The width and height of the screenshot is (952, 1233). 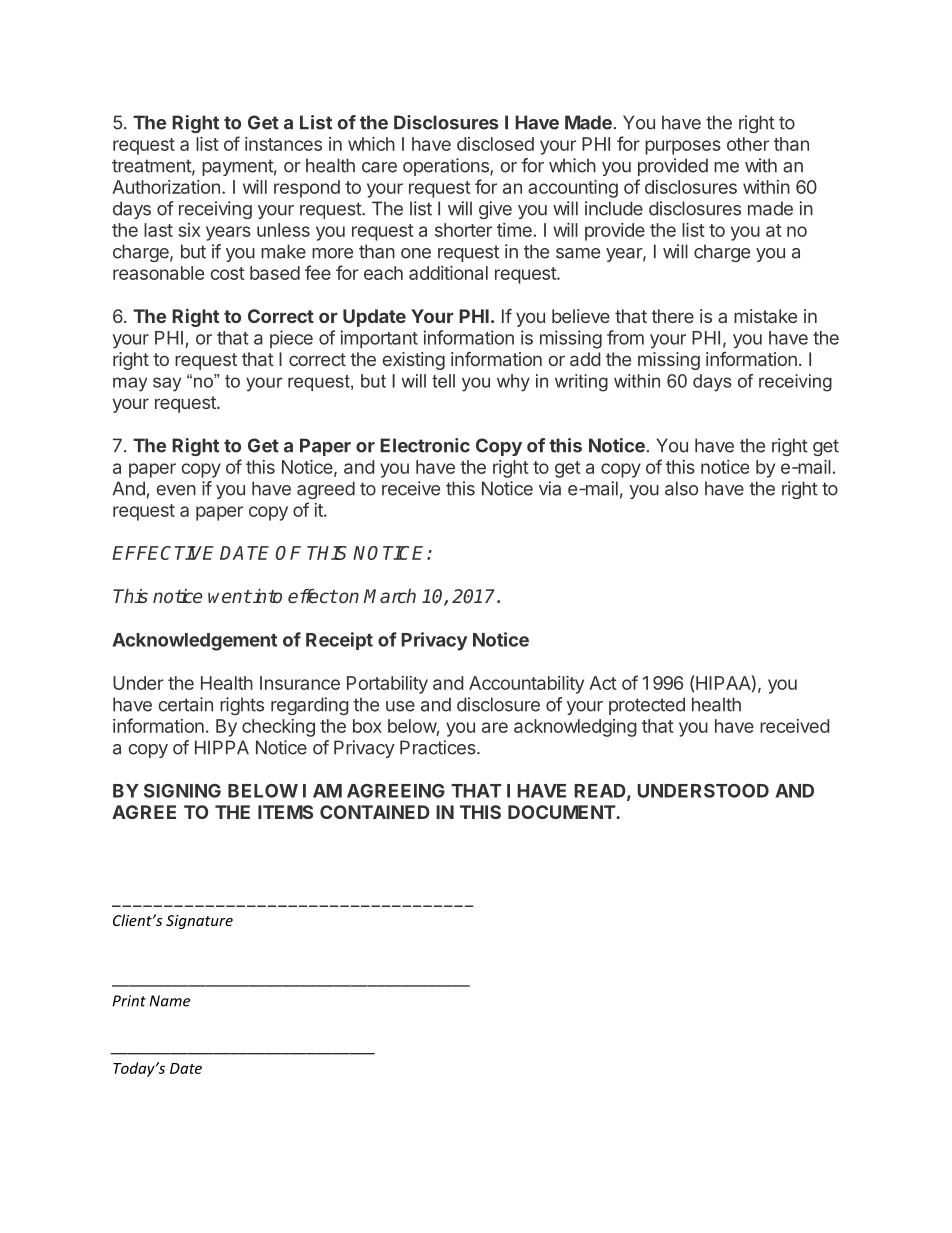 I want to click on operations, so click(x=447, y=167).
